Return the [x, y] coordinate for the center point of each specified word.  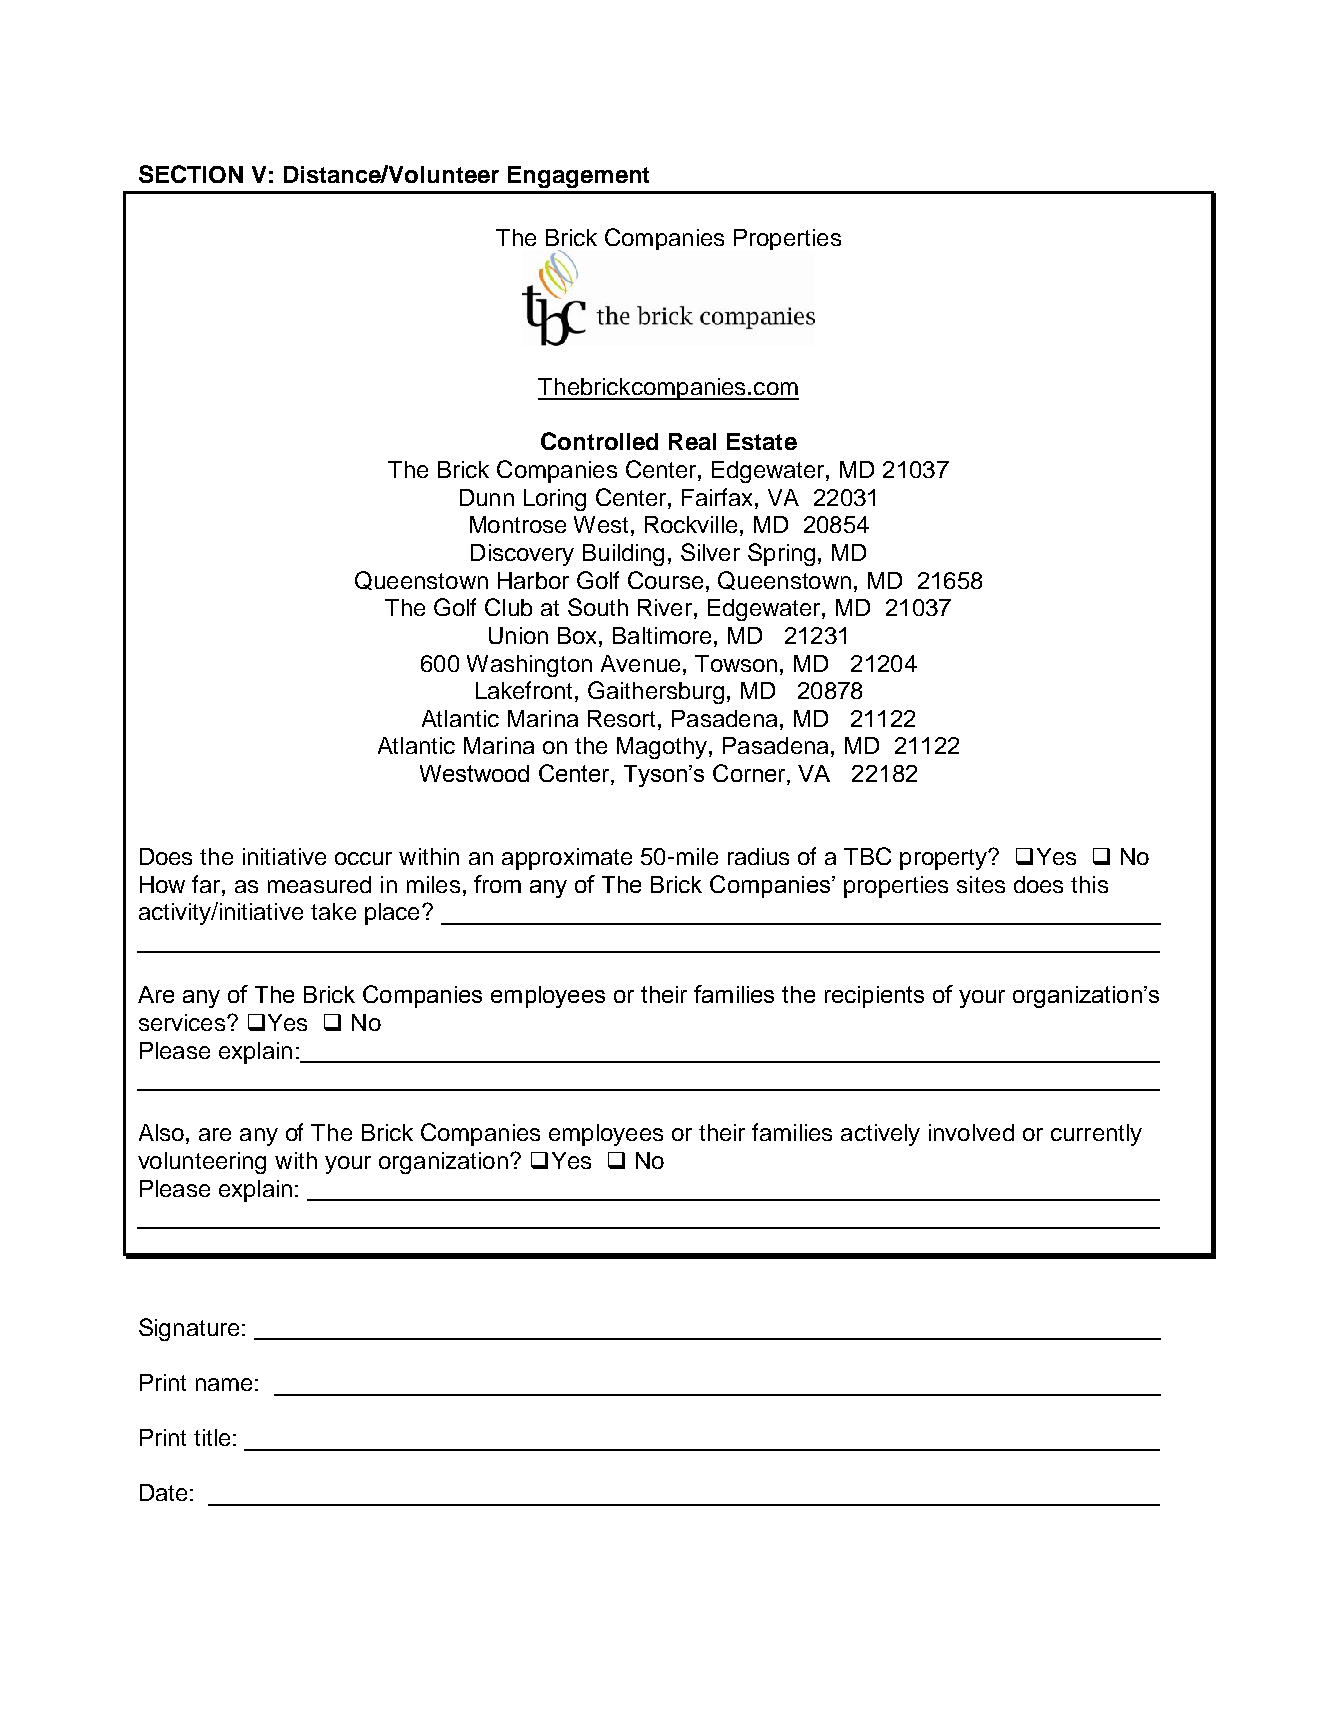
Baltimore [662, 635]
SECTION [191, 174]
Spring [781, 554]
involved [971, 1132]
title [212, 1437]
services [182, 1022]
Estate [762, 441]
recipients [874, 997]
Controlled [599, 441]
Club [508, 607]
